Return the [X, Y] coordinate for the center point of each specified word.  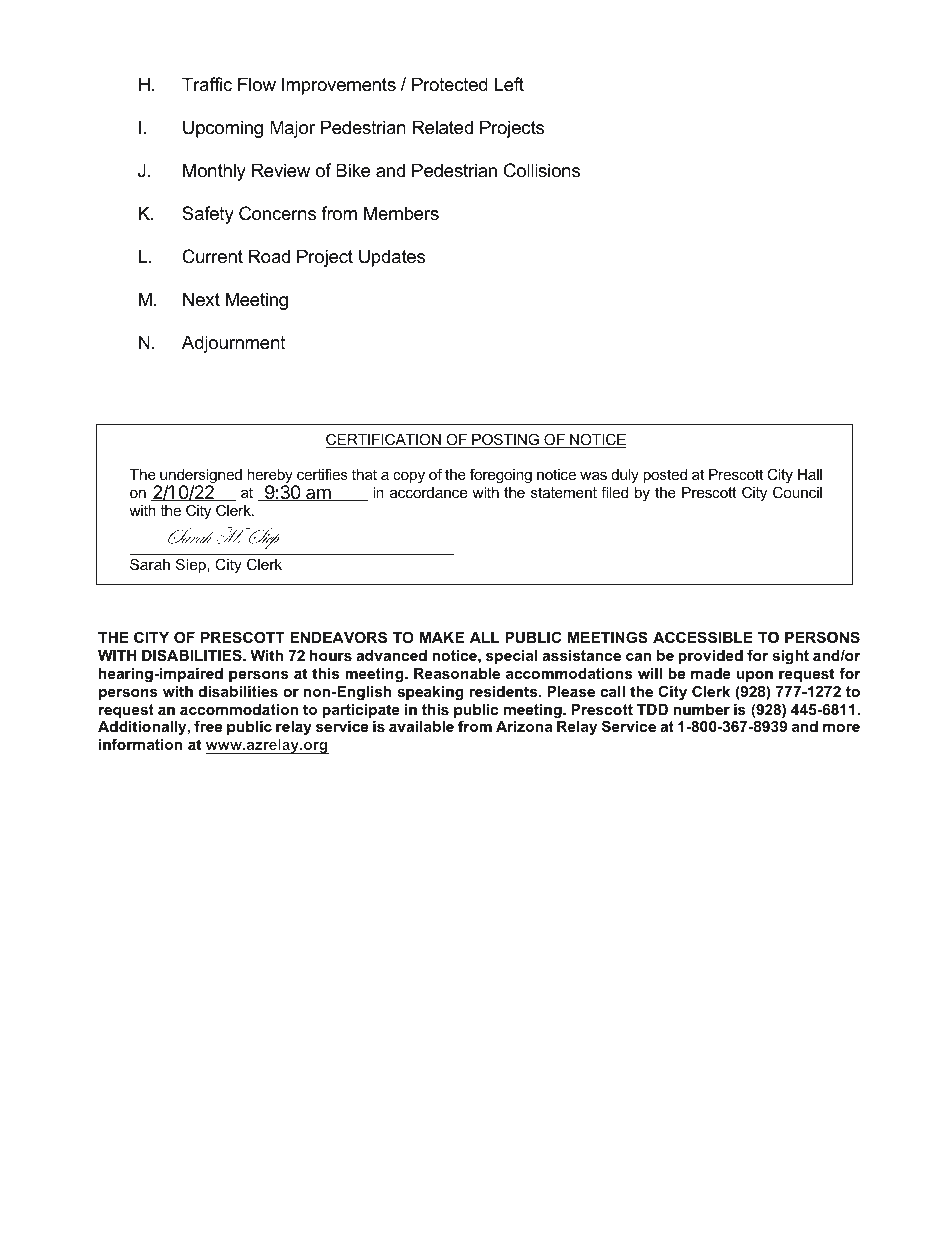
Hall [810, 474]
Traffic [207, 84]
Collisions [542, 170]
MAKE [442, 637]
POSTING [505, 440]
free [208, 726]
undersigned [200, 478]
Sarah [150, 564]
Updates [392, 258]
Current [212, 256]
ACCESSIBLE [703, 637]
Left [509, 84]
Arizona [524, 726]
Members [401, 213]
